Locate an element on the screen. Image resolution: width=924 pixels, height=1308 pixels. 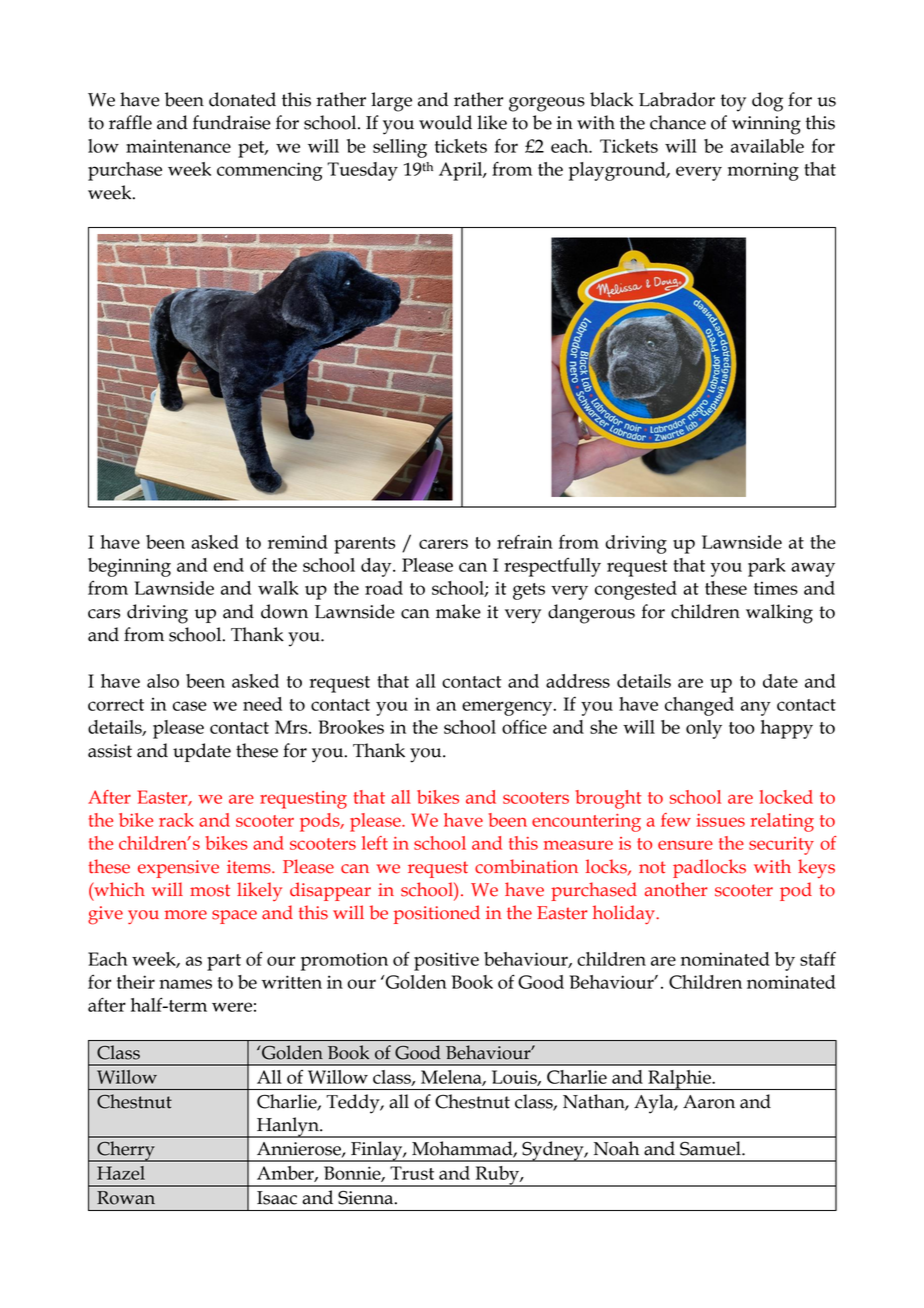
Hazel is located at coordinates (121, 1173).
